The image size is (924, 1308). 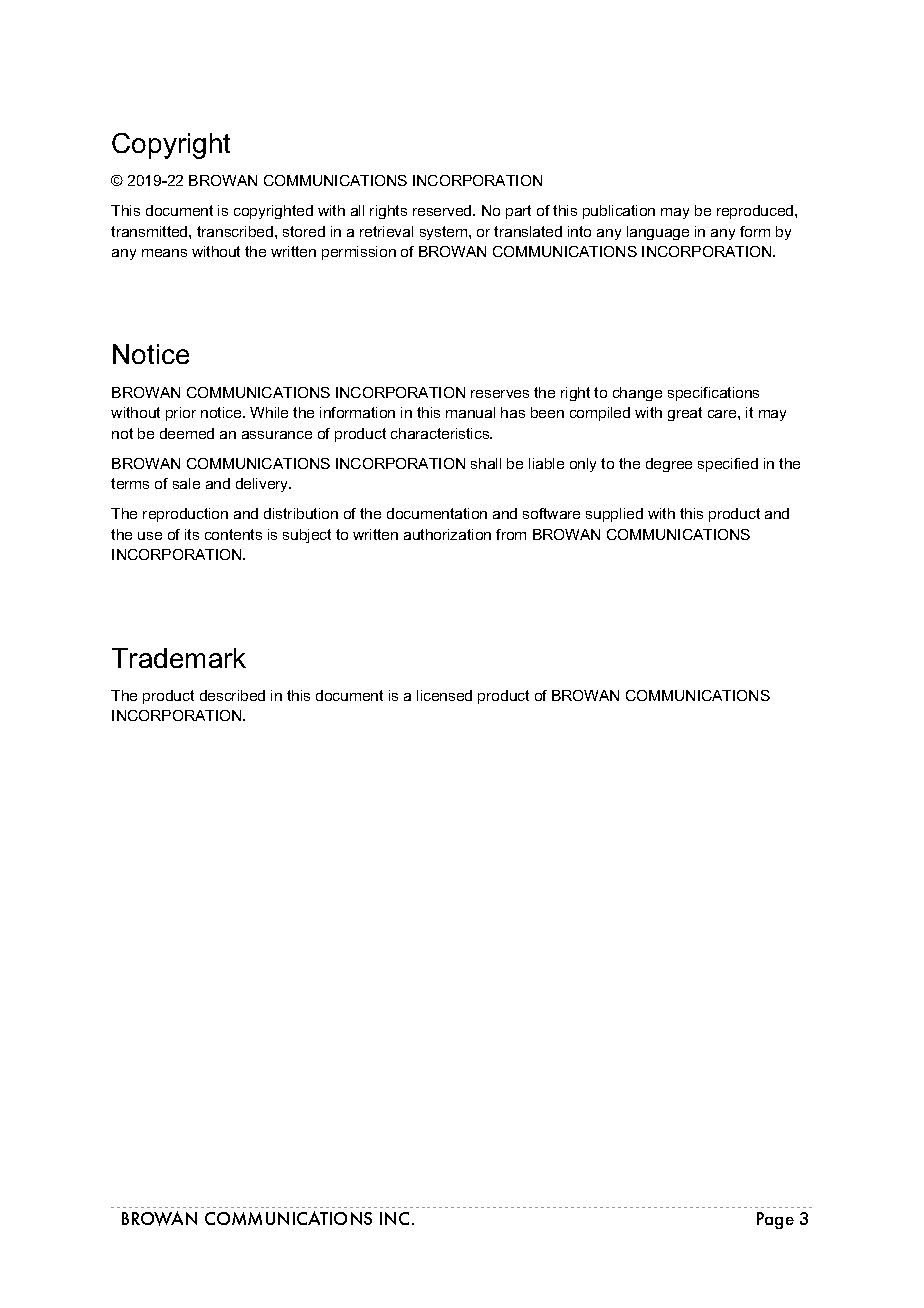 What do you see at coordinates (444, 695) in the screenshot?
I see `licensed` at bounding box center [444, 695].
